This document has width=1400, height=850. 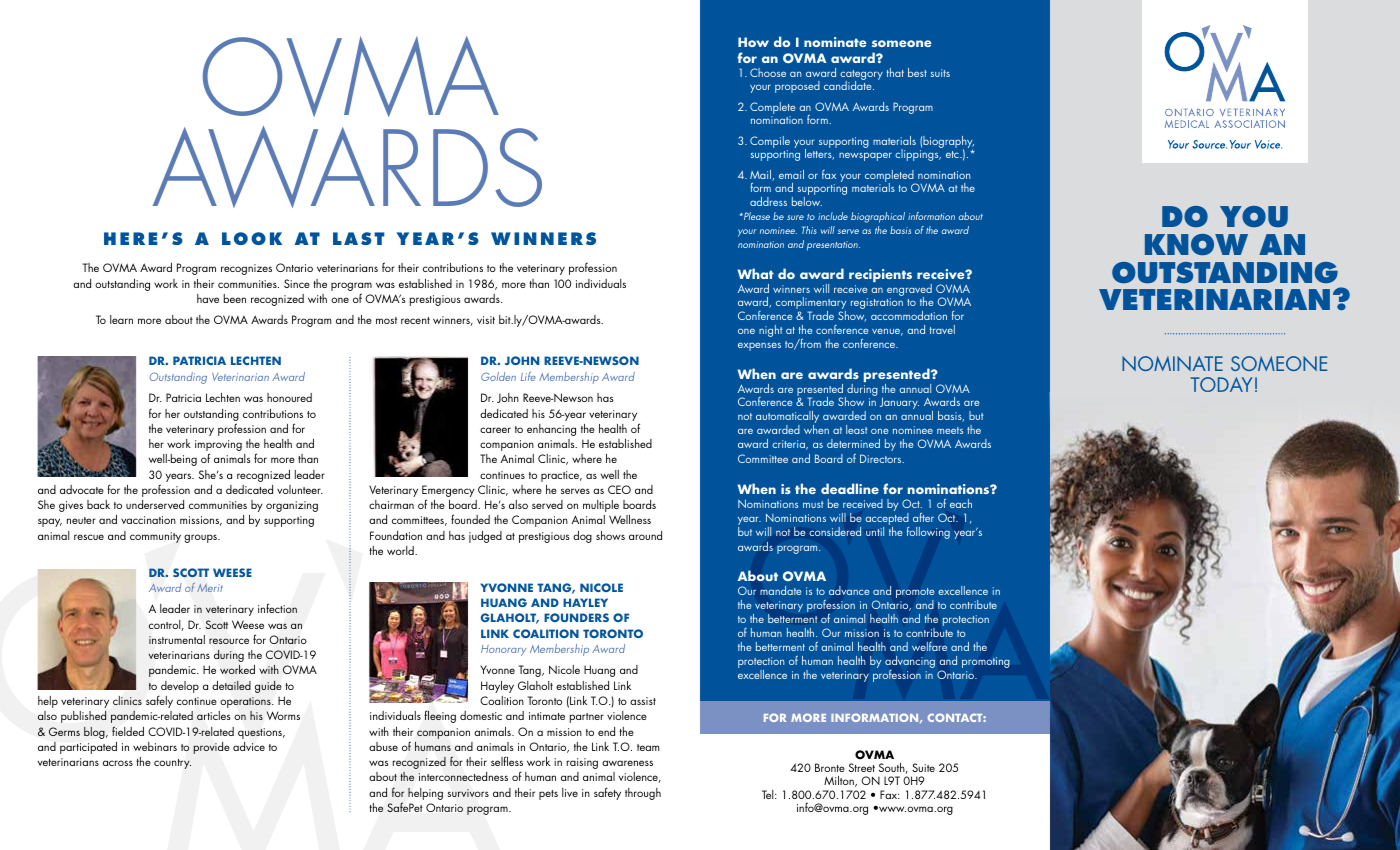 I want to click on following, so click(x=928, y=533).
